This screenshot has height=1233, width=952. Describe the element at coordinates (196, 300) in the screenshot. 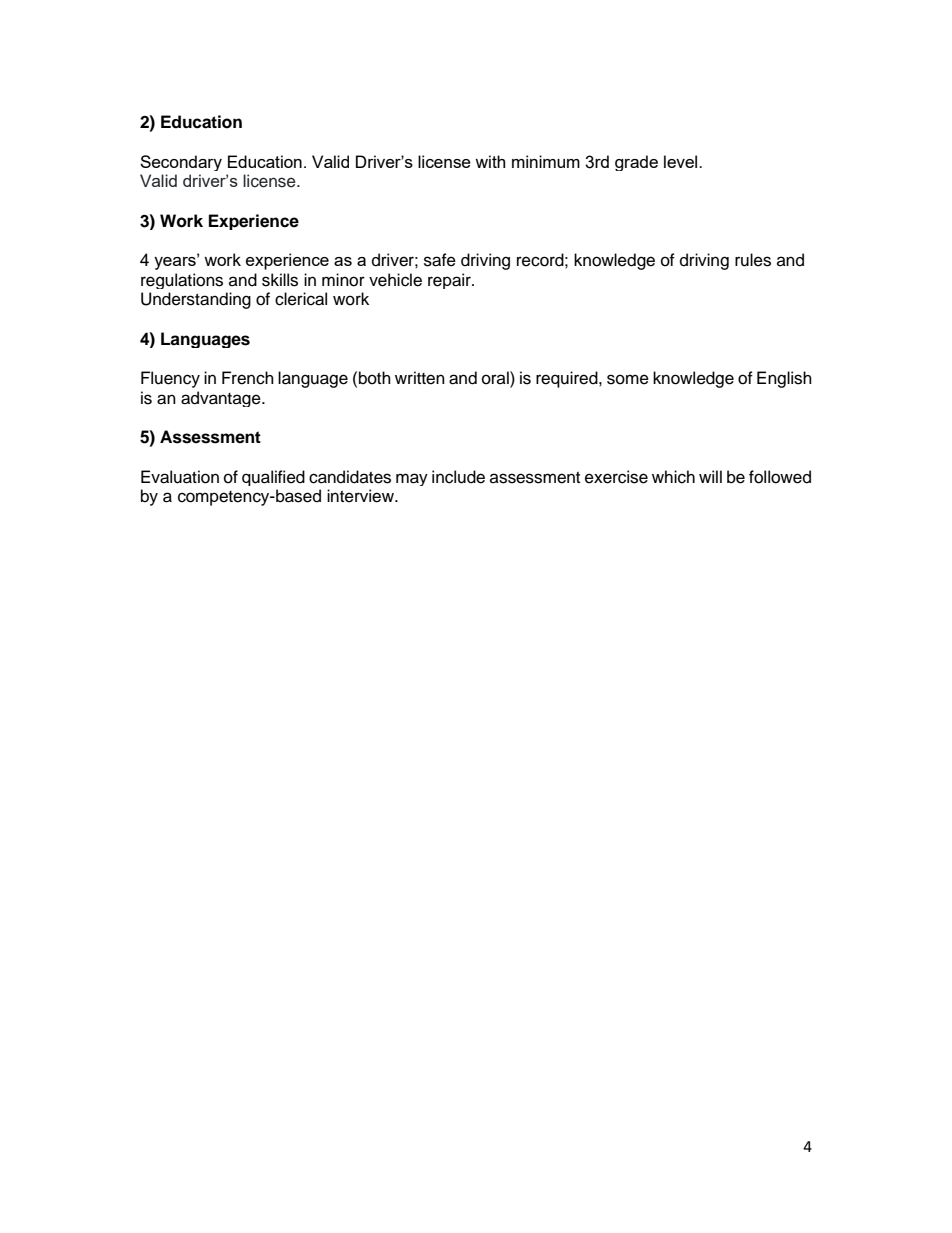

I see `Understanding` at that location.
